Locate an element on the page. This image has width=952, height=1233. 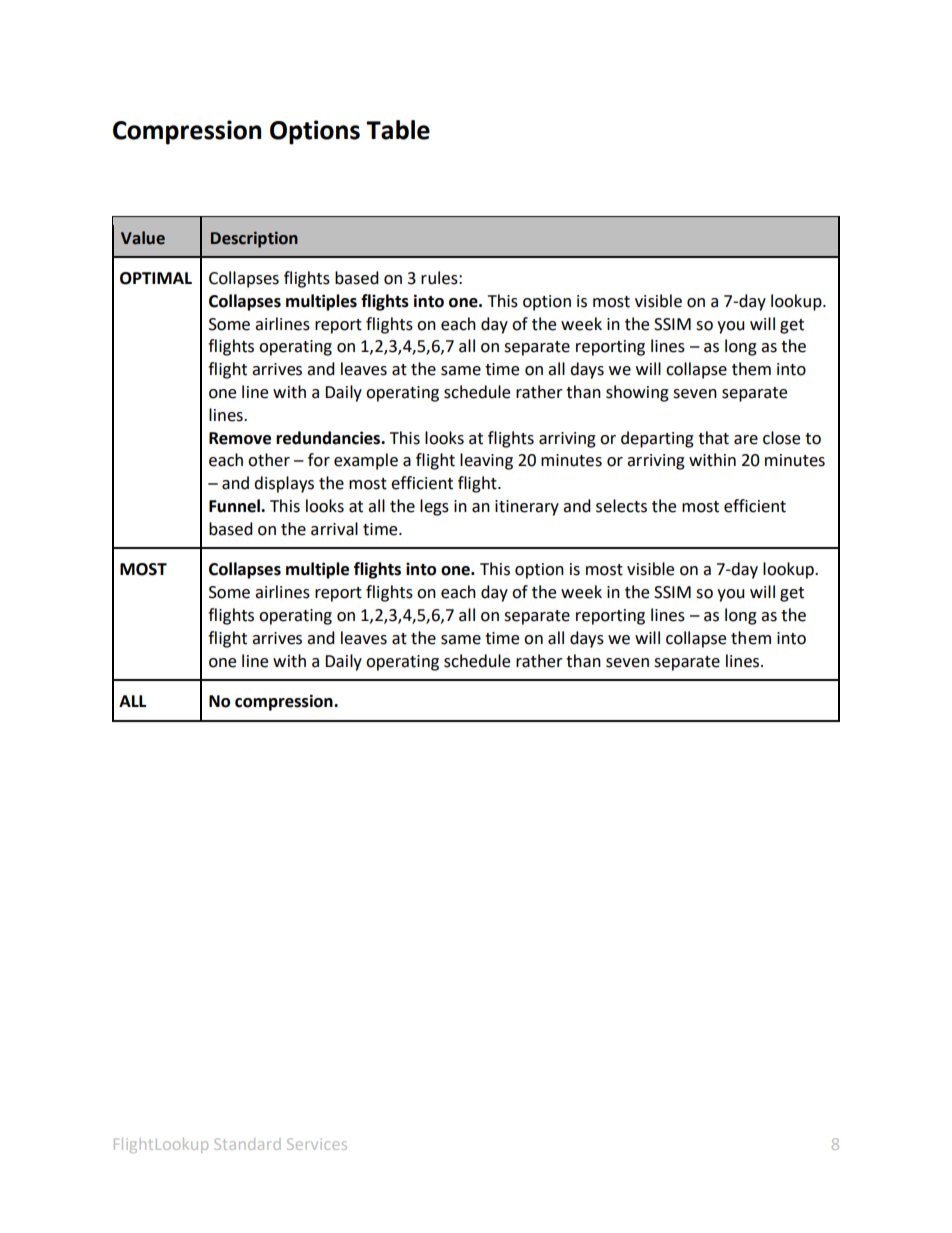
that is located at coordinates (713, 438).
